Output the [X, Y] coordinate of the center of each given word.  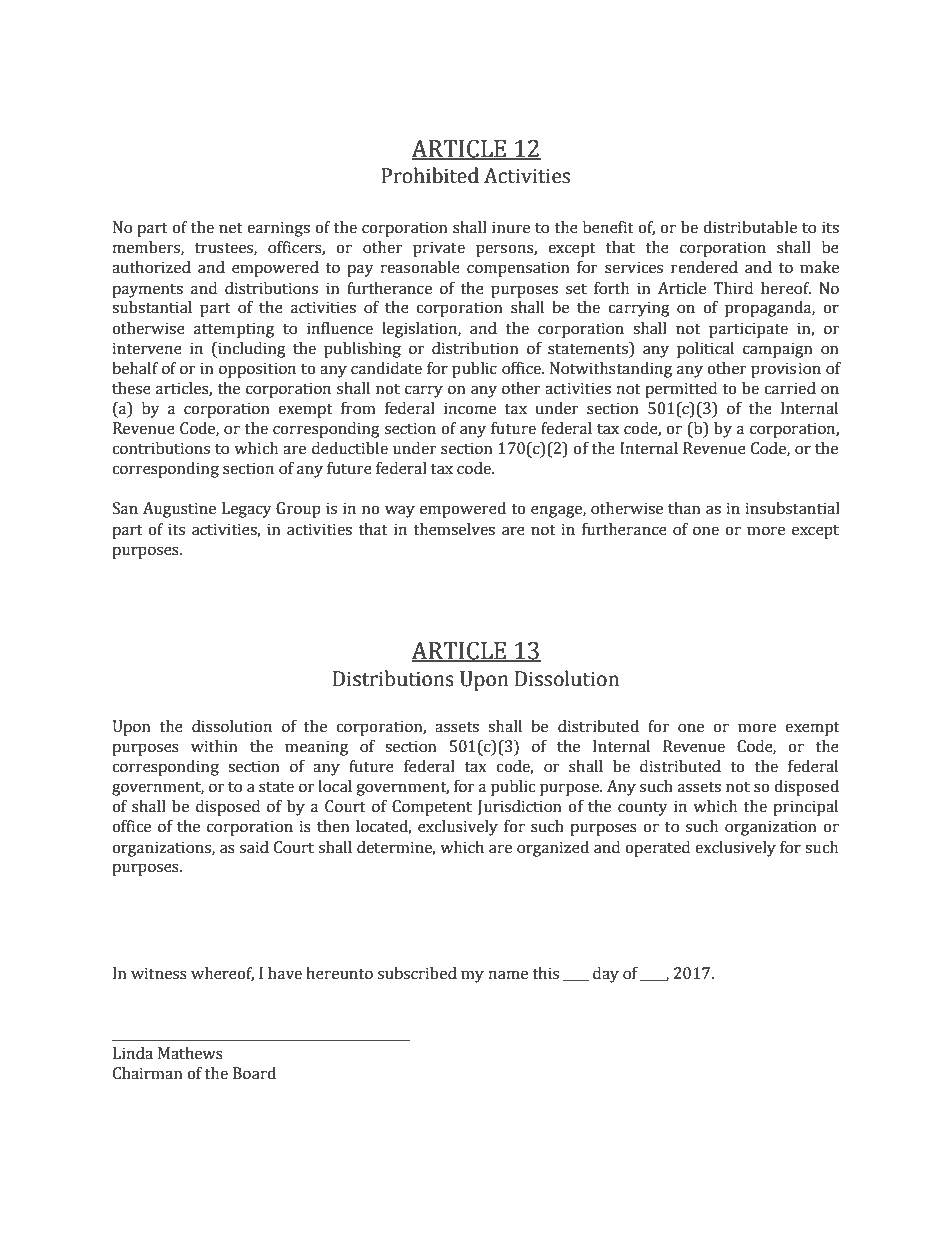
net [231, 228]
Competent [432, 808]
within [214, 746]
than [684, 508]
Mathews [190, 1053]
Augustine [179, 510]
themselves [454, 529]
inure [511, 227]
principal [805, 808]
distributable [750, 227]
